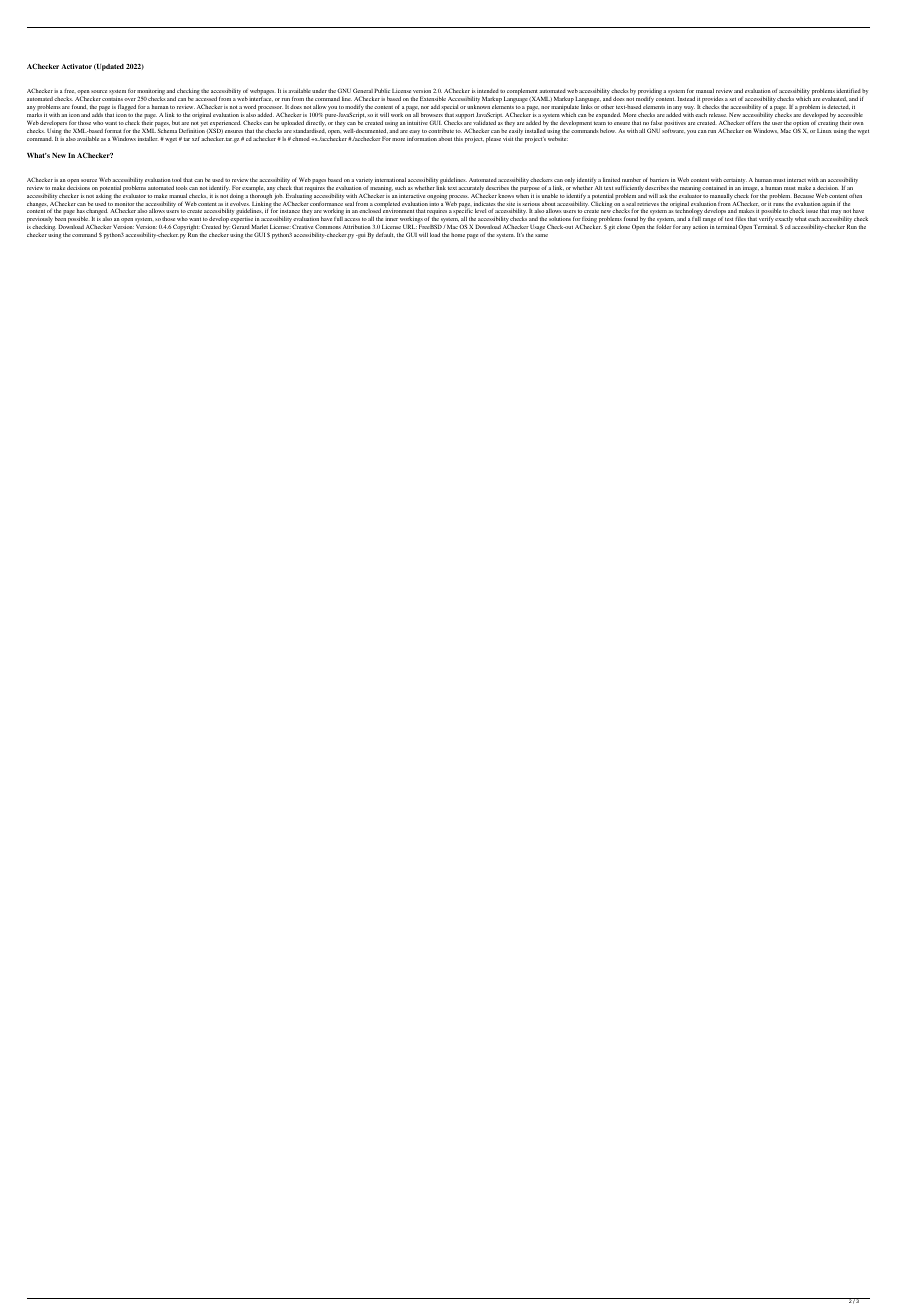 This screenshot has height=1316, width=897. I want to click on international, so click(390, 180).
